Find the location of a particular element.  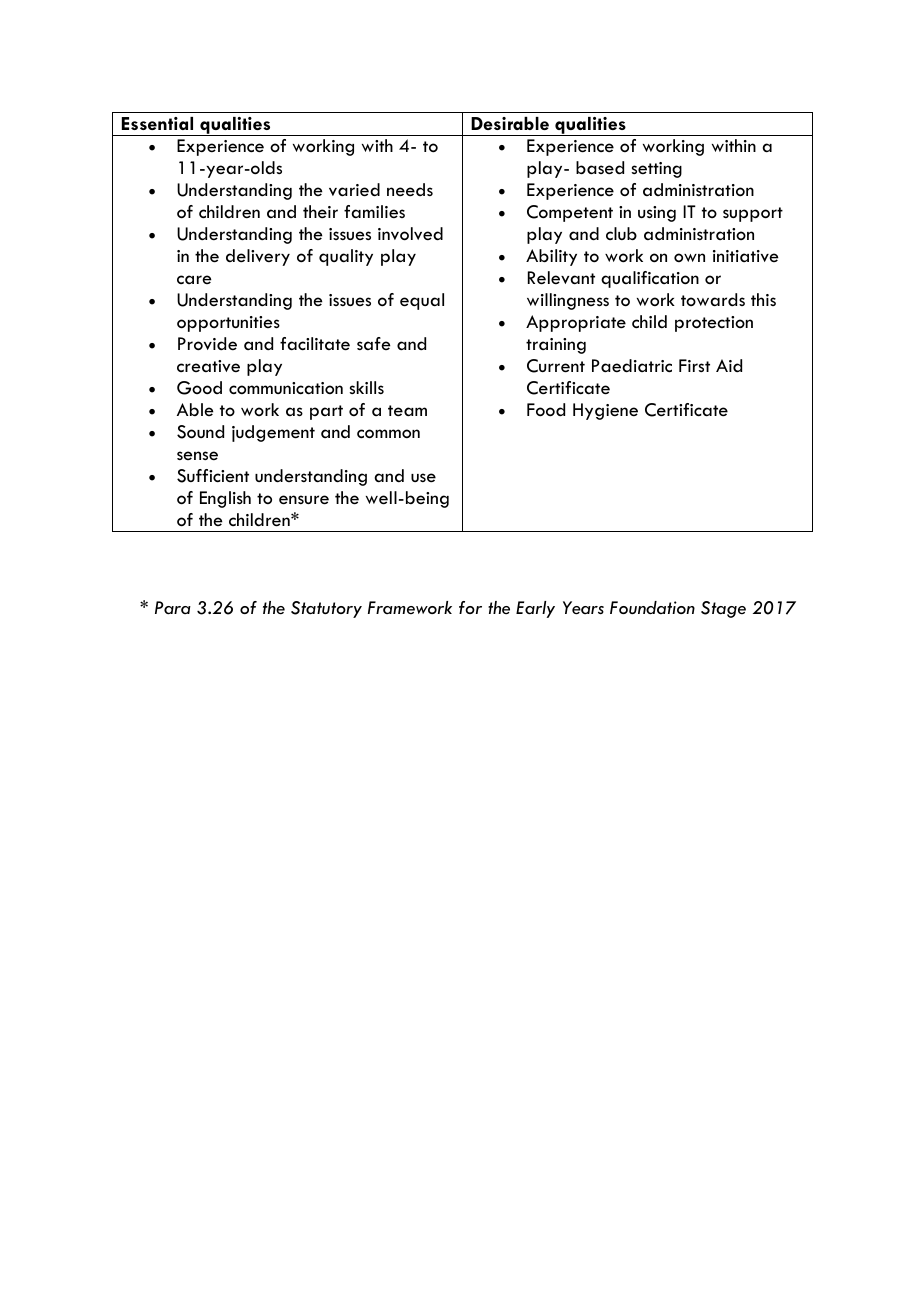

opportunities is located at coordinates (228, 324).
